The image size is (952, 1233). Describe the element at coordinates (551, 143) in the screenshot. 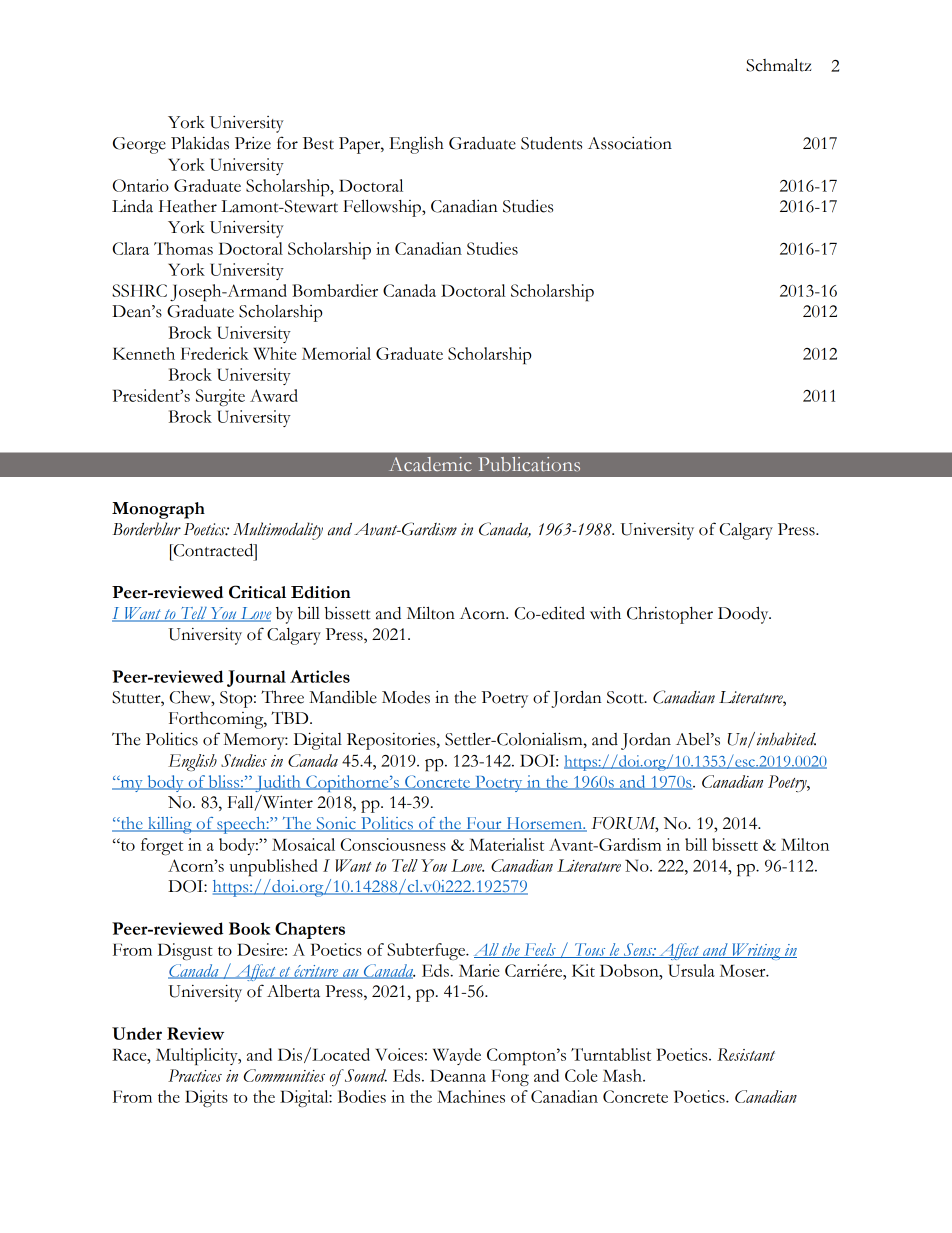

I see `Students` at that location.
